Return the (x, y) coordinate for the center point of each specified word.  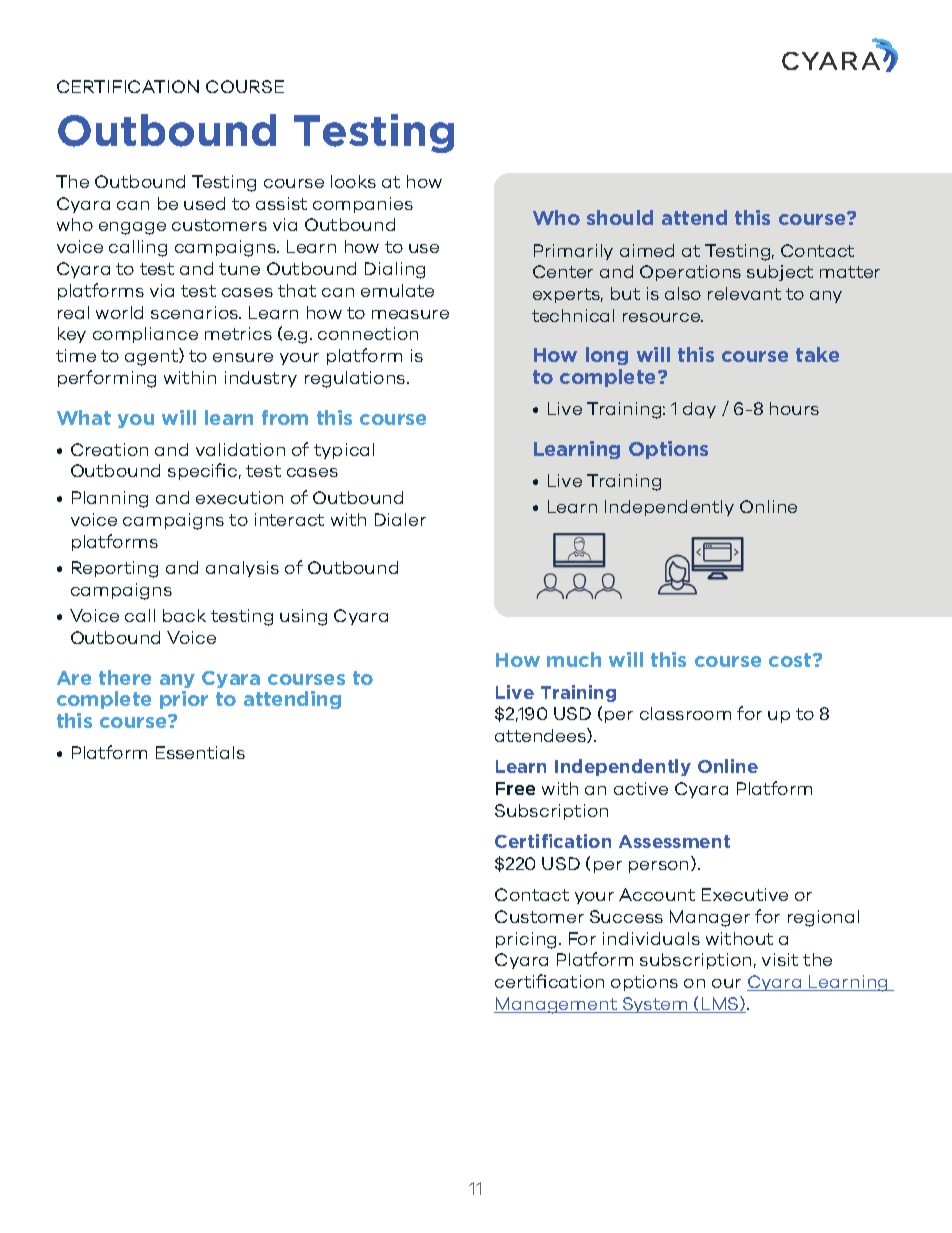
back (184, 615)
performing (107, 379)
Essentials (200, 752)
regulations (356, 379)
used (204, 203)
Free (515, 788)
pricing (528, 940)
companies (363, 205)
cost (791, 660)
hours (794, 408)
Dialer (400, 519)
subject (780, 273)
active (641, 788)
